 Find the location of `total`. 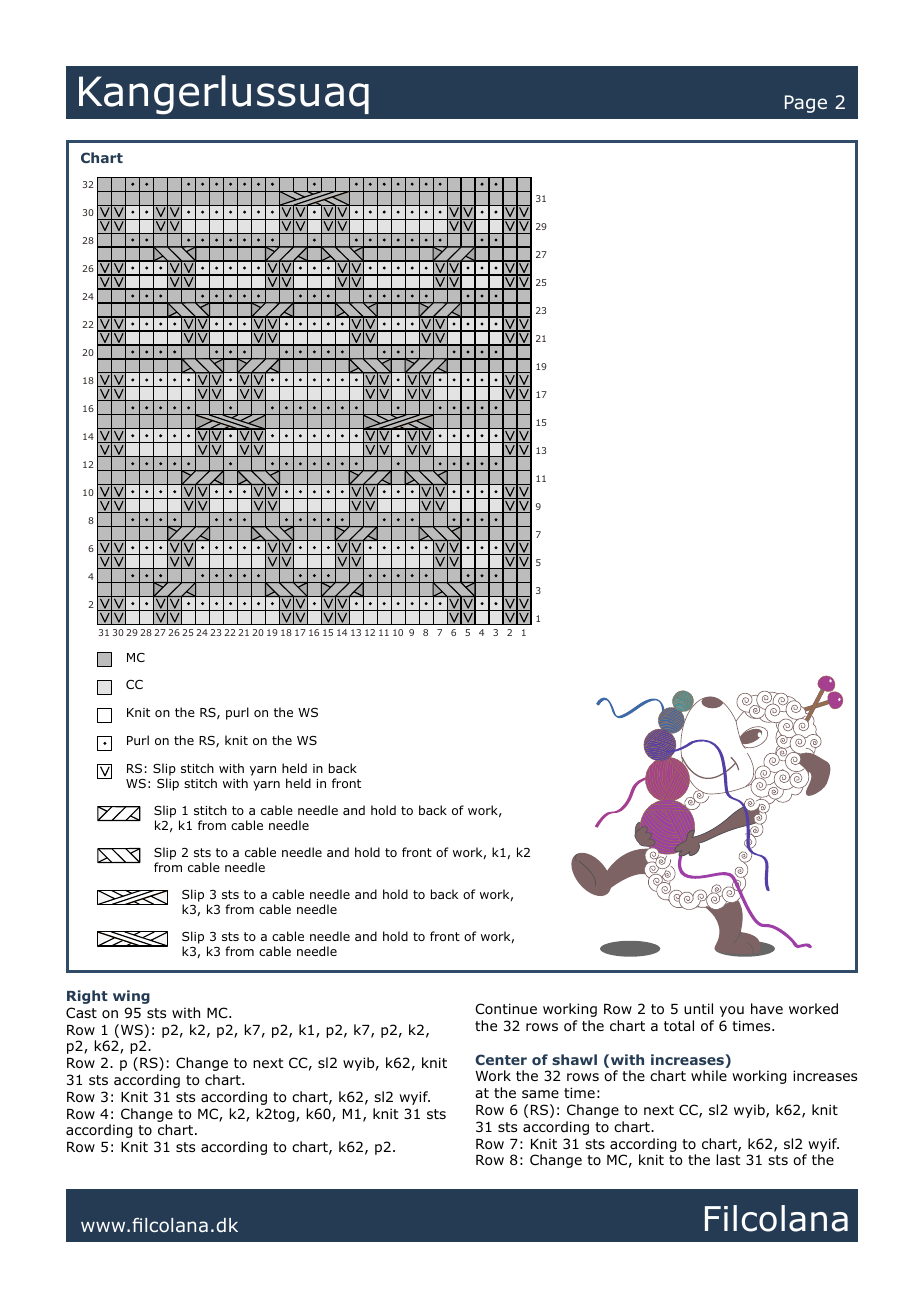

total is located at coordinates (679, 1025).
